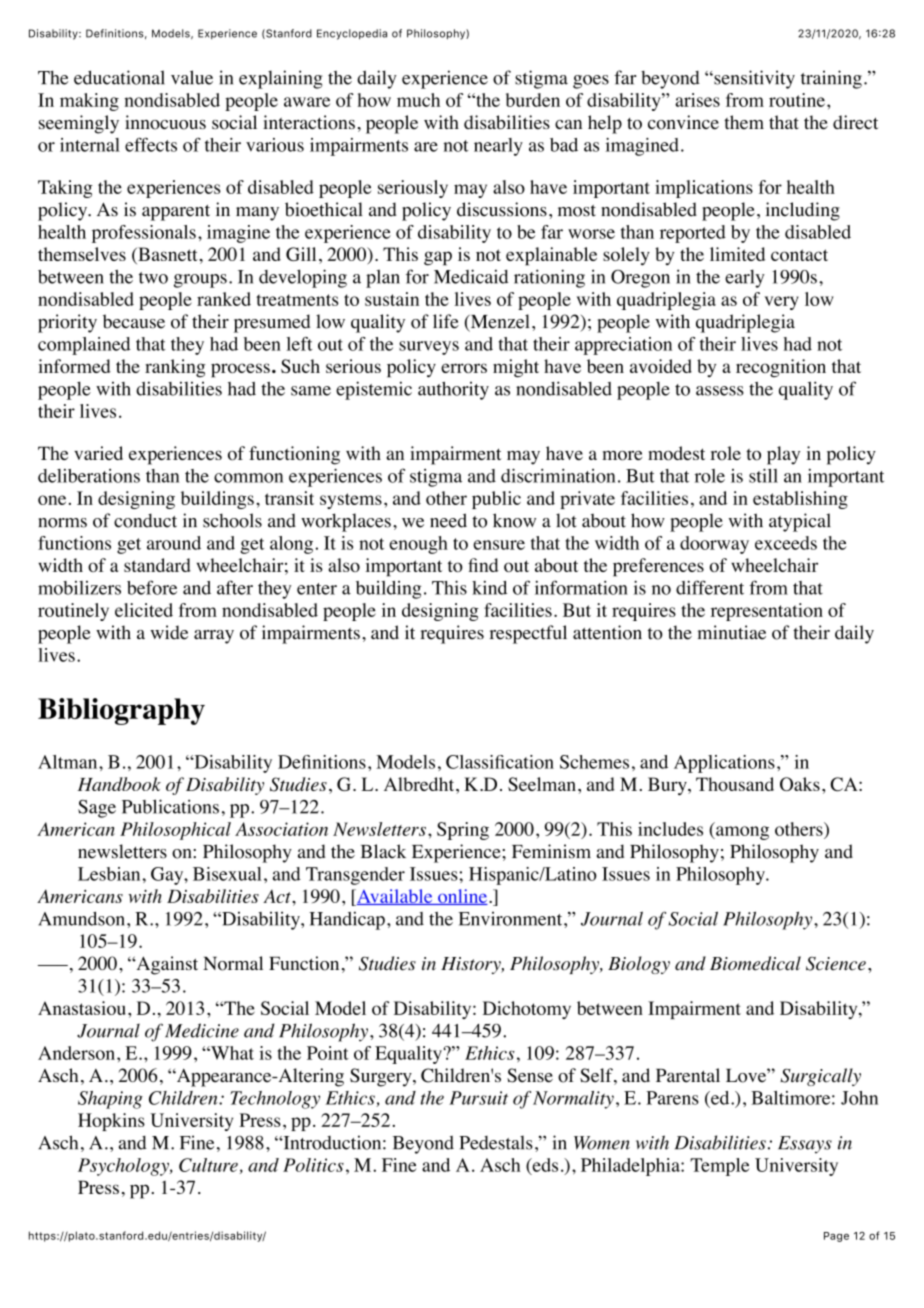 This screenshot has width=924, height=1308. What do you see at coordinates (489, 588) in the screenshot?
I see `kind` at bounding box center [489, 588].
